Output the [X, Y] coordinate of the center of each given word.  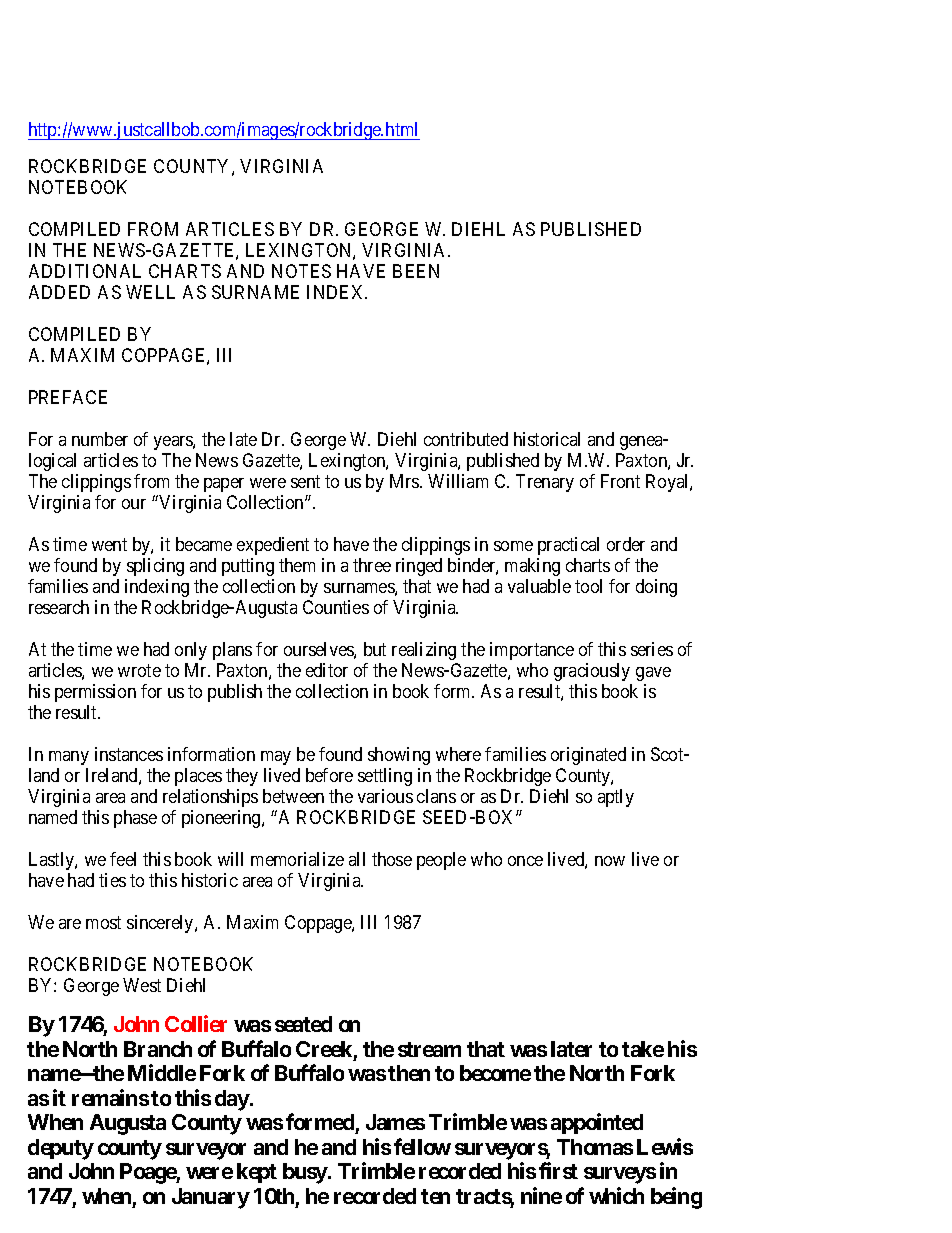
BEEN [416, 271]
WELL [150, 292]
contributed [466, 439]
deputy [61, 1149]
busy [305, 1173]
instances [129, 754]
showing [399, 756]
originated [588, 756]
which [616, 1195]
